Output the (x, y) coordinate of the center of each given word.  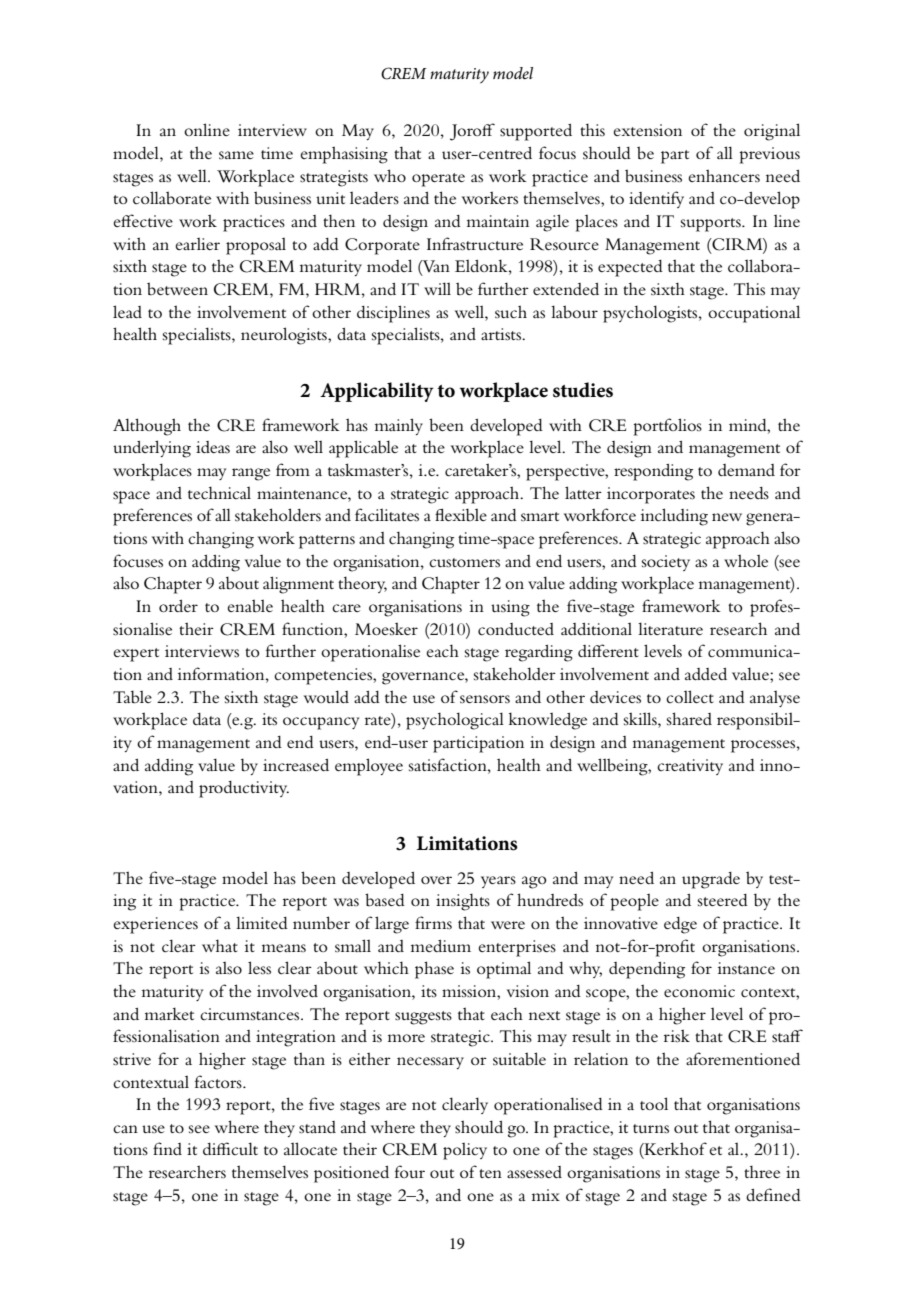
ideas (213, 447)
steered (723, 900)
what (220, 945)
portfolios (668, 427)
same (236, 155)
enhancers (724, 175)
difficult (230, 1148)
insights (463, 902)
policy (465, 1151)
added (706, 674)
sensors (485, 699)
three (762, 1171)
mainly (399, 426)
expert (136, 655)
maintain (498, 221)
